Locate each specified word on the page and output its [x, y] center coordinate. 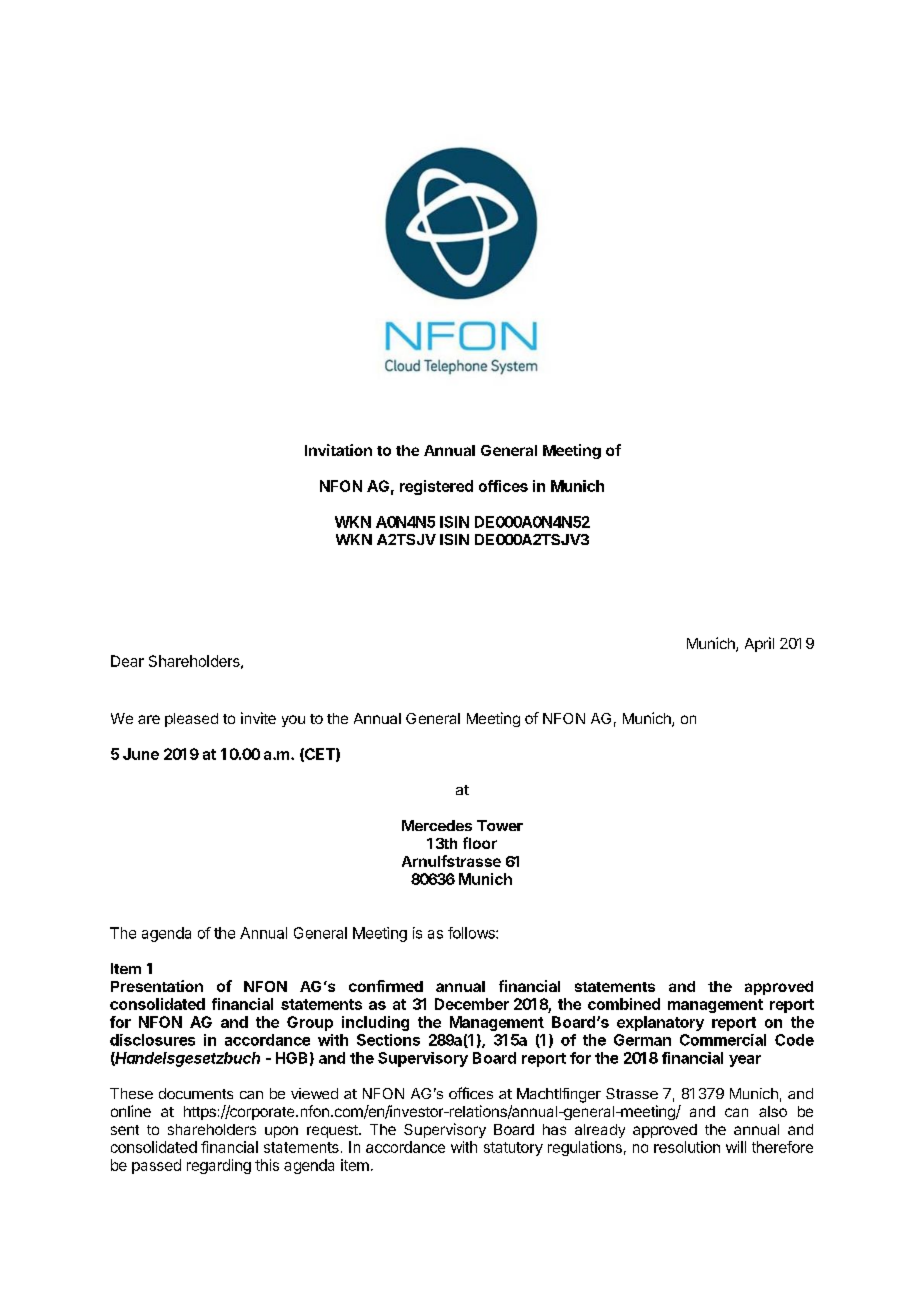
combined [624, 1004]
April [759, 644]
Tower [500, 825]
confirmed [386, 986]
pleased [191, 720]
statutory [513, 1149]
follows [472, 933]
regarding [219, 1166]
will [736, 1147]
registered [436, 487]
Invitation [338, 450]
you [293, 721]
